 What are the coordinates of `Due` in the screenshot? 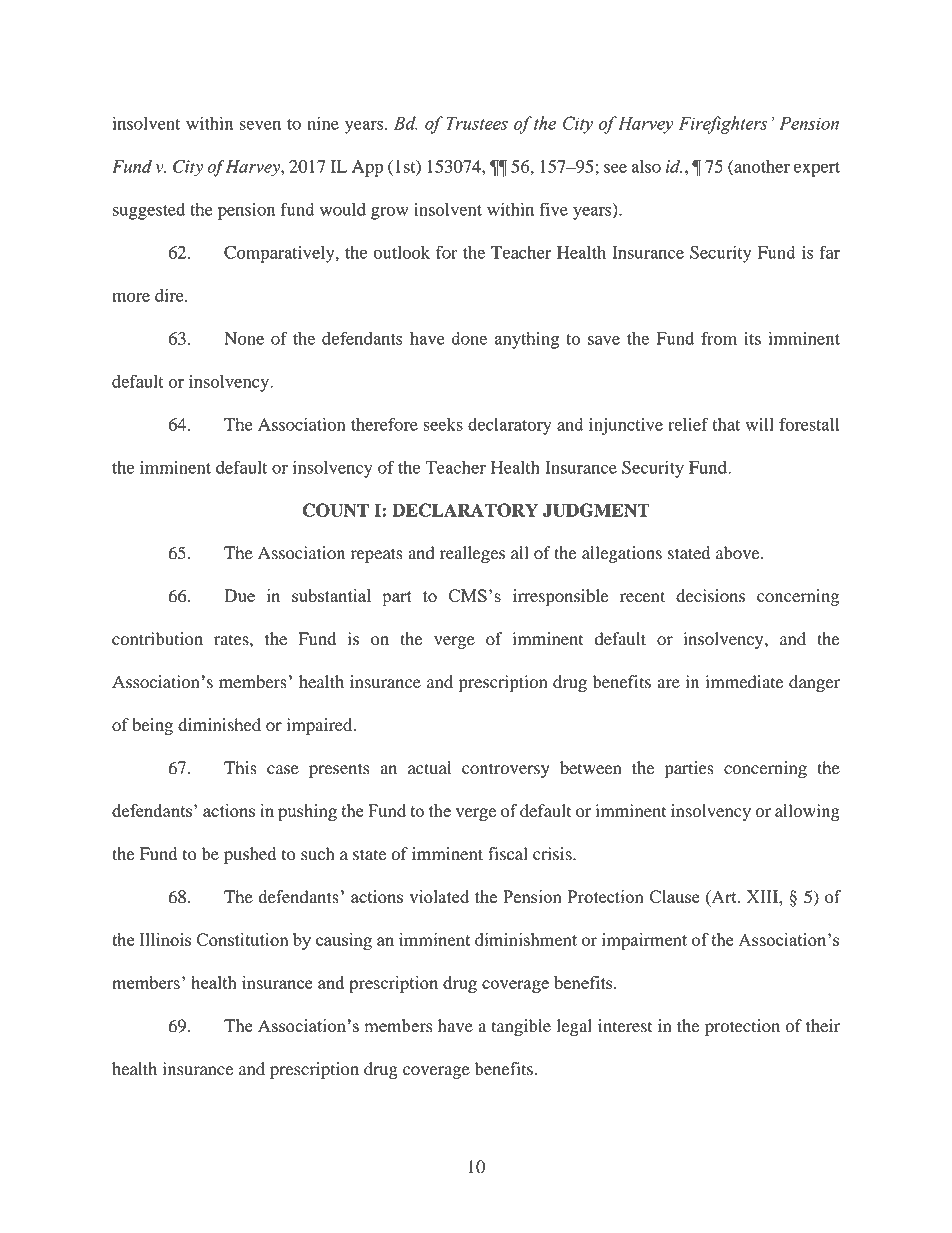 It's located at (239, 595).
